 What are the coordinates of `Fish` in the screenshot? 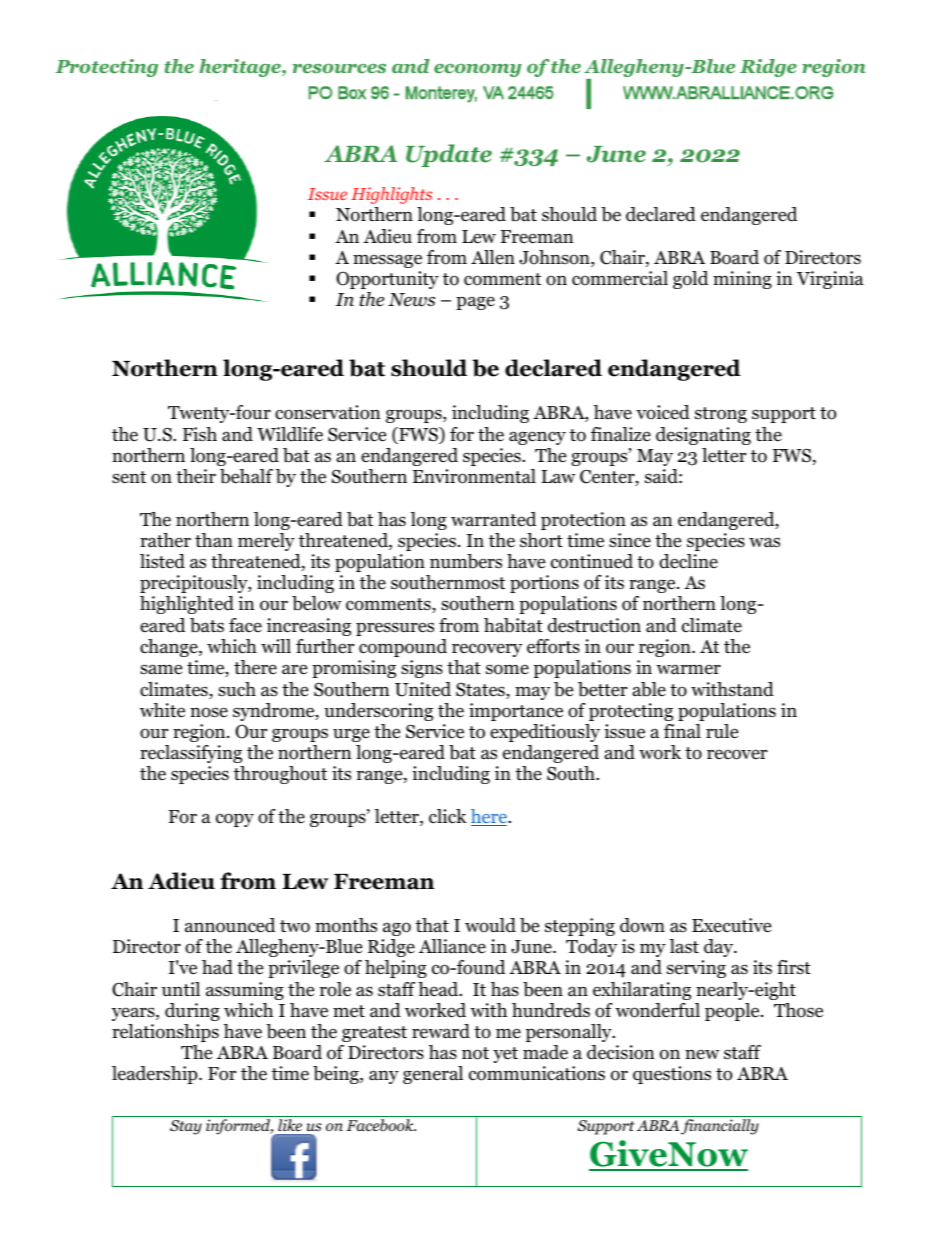 It's located at (200, 434).
